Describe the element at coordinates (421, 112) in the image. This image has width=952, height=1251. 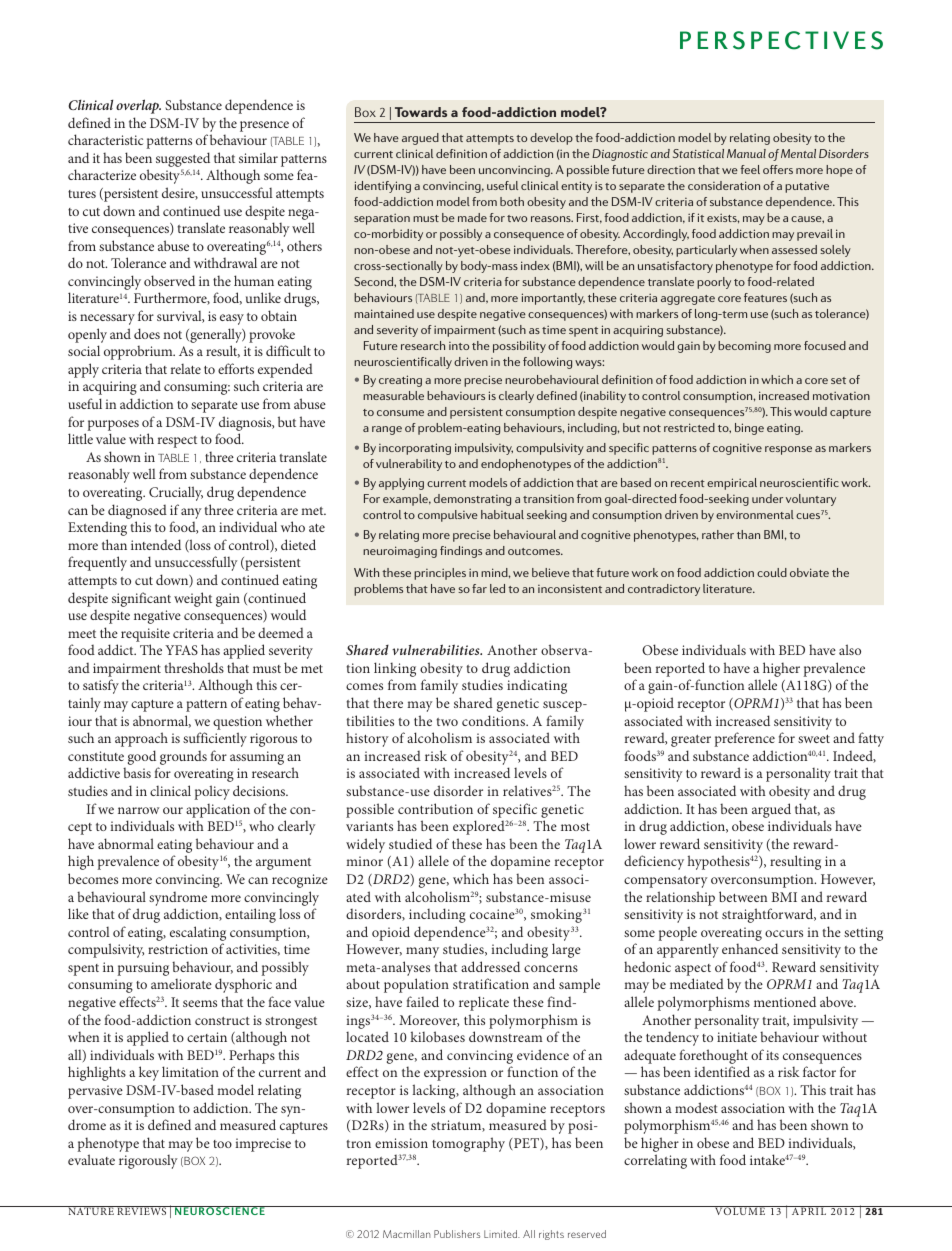
I see `Towards` at that location.
